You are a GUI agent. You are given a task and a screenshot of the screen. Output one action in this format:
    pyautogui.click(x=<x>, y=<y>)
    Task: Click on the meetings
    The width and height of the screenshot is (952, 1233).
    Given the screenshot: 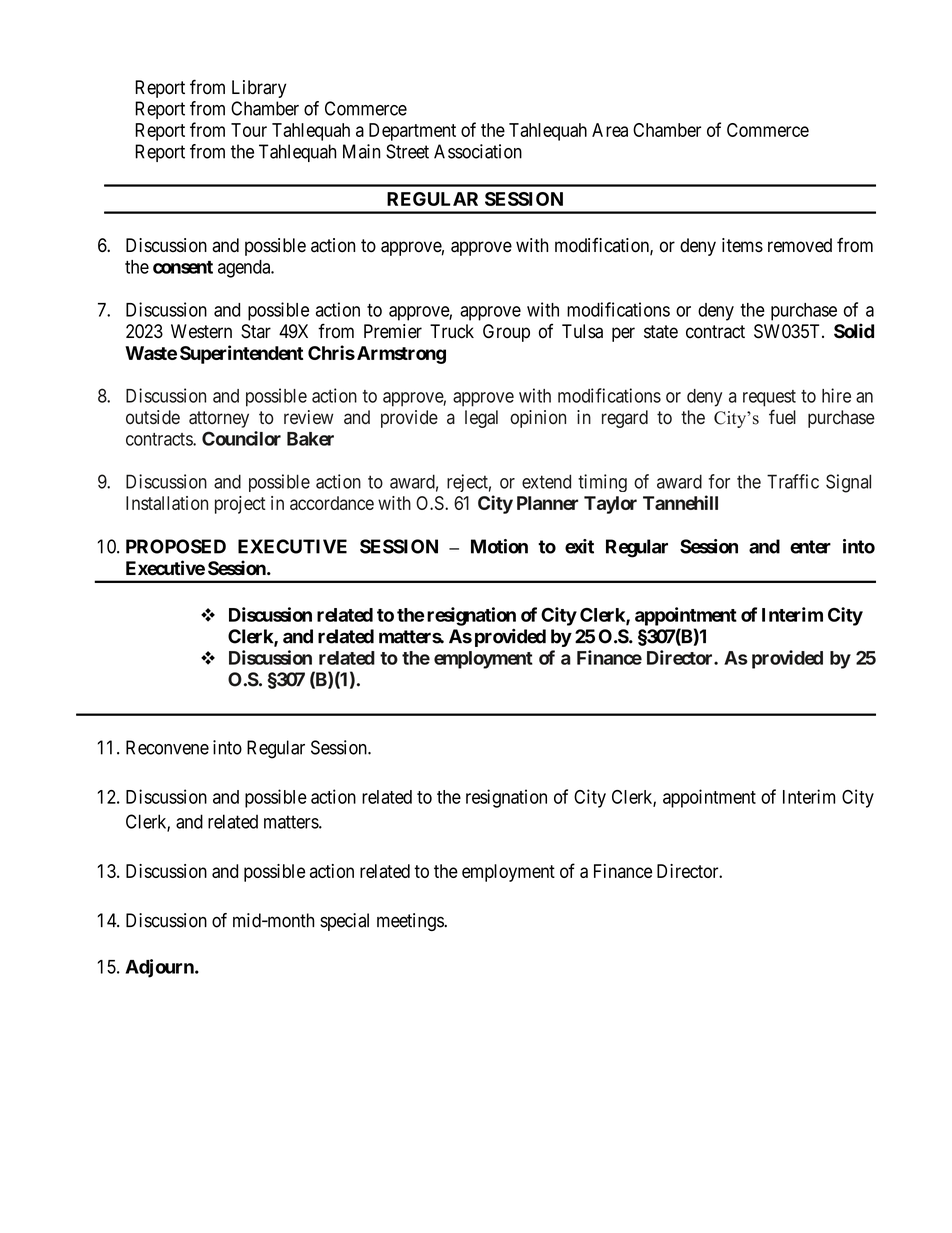 What is the action you would take?
    pyautogui.click(x=411, y=922)
